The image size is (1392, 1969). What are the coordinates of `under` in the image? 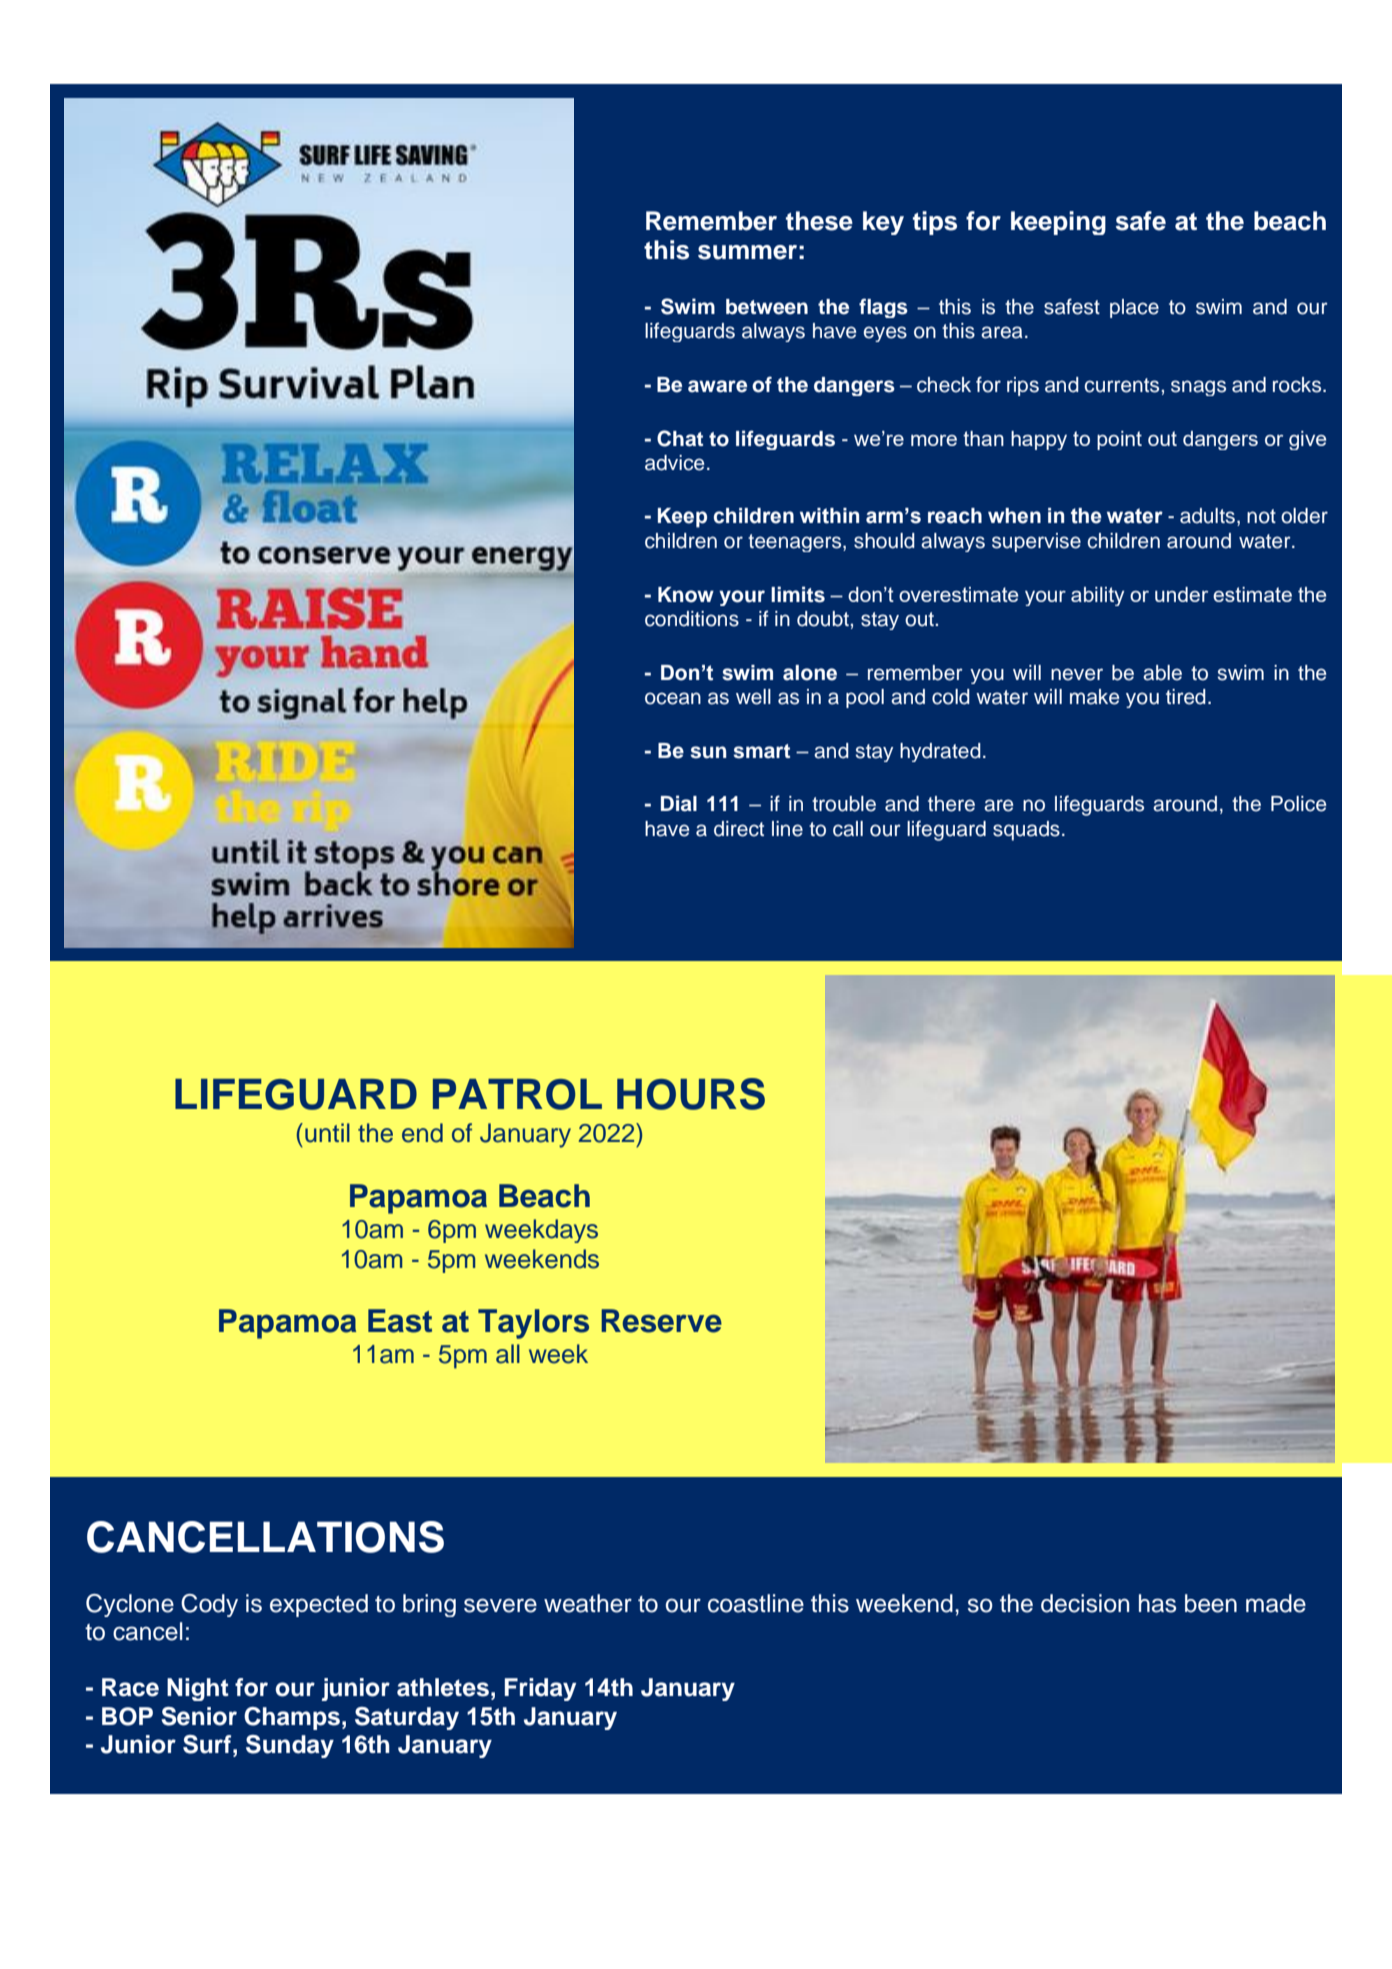 It's located at (1181, 594).
